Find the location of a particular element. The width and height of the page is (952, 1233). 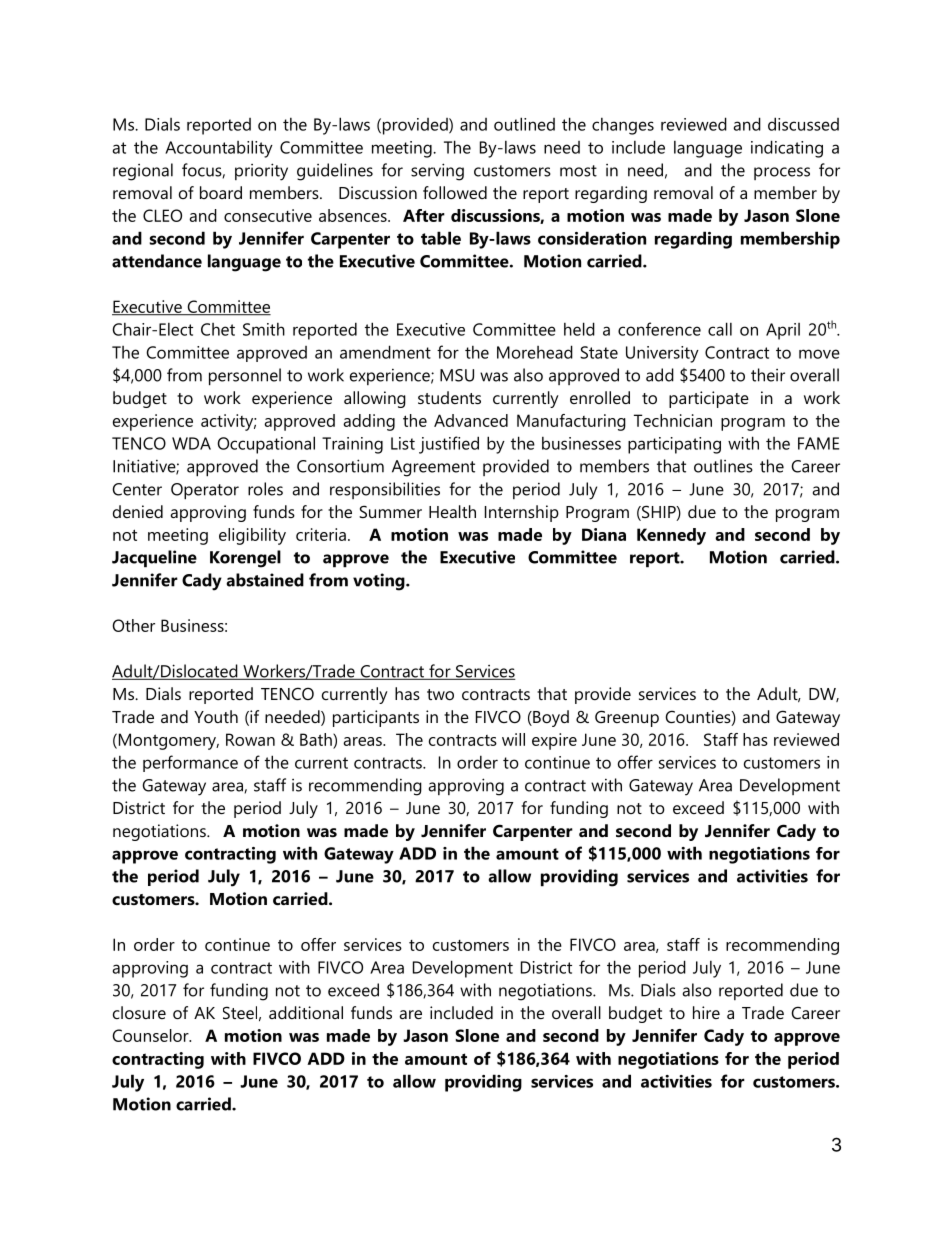

abstained is located at coordinates (265, 580).
